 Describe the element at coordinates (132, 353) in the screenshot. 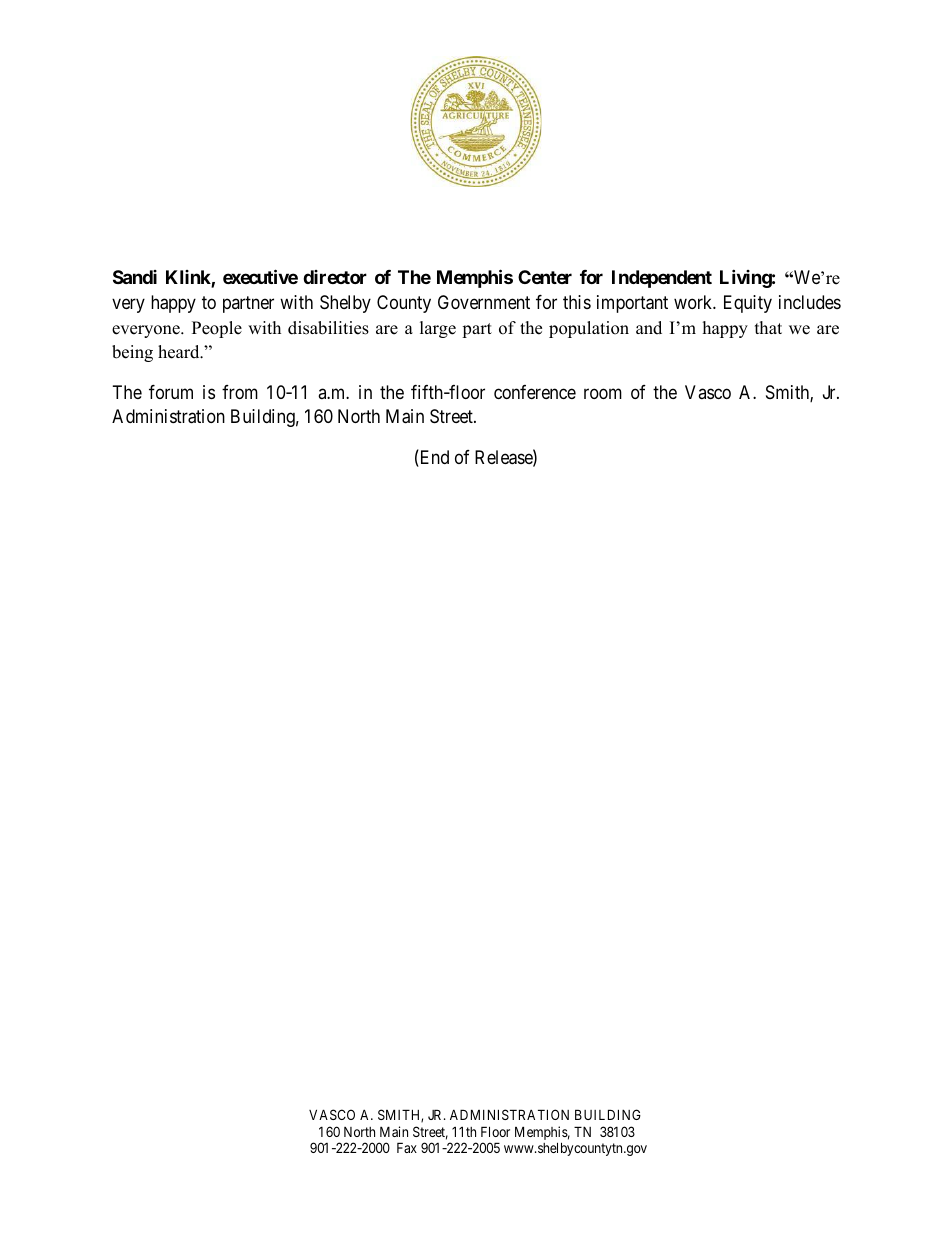

I see `being` at that location.
